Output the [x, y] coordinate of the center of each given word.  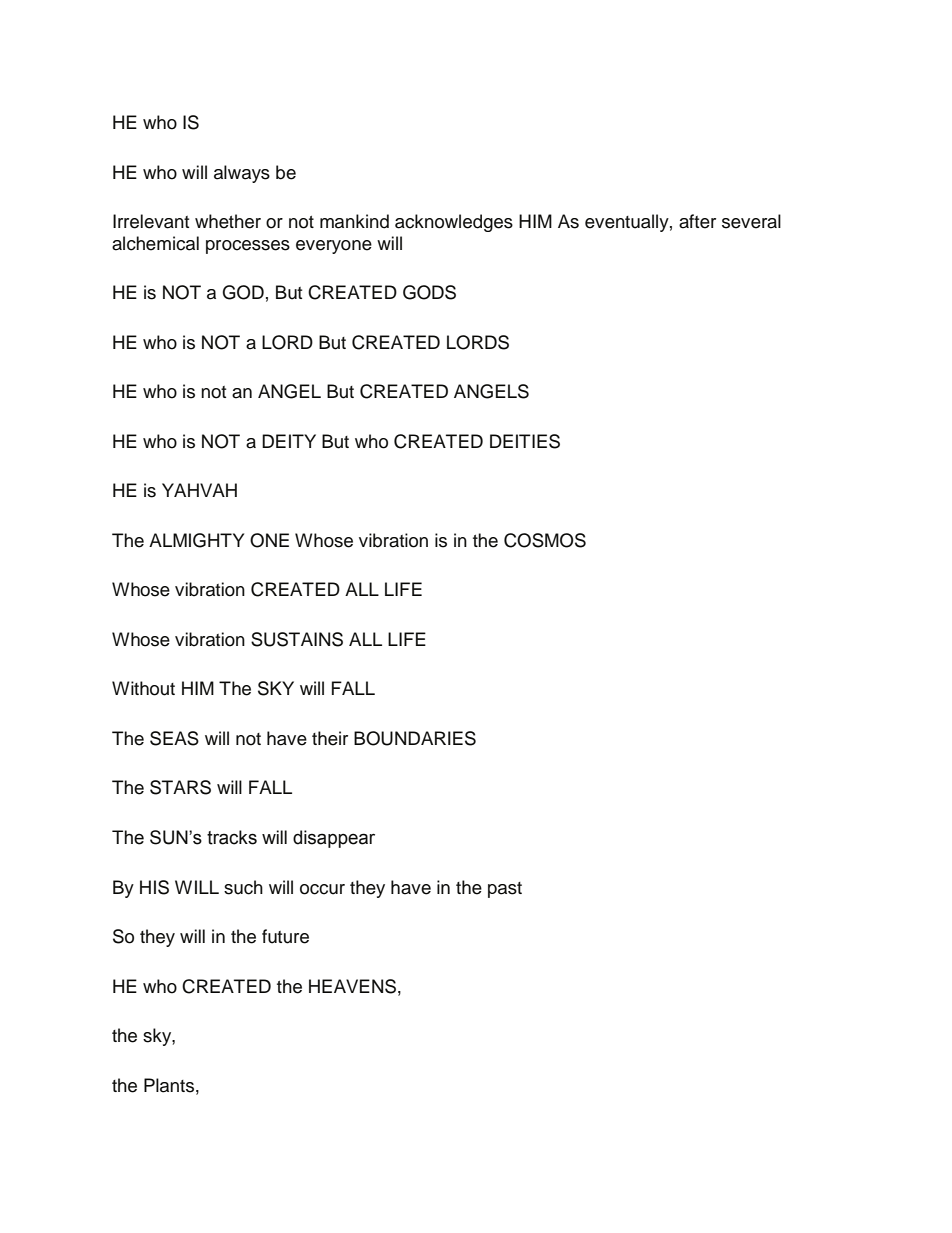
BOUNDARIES [415, 738]
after [697, 221]
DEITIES [525, 441]
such [243, 887]
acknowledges [454, 223]
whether [228, 221]
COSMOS [545, 540]
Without [143, 688]
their [330, 738]
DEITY [289, 441]
